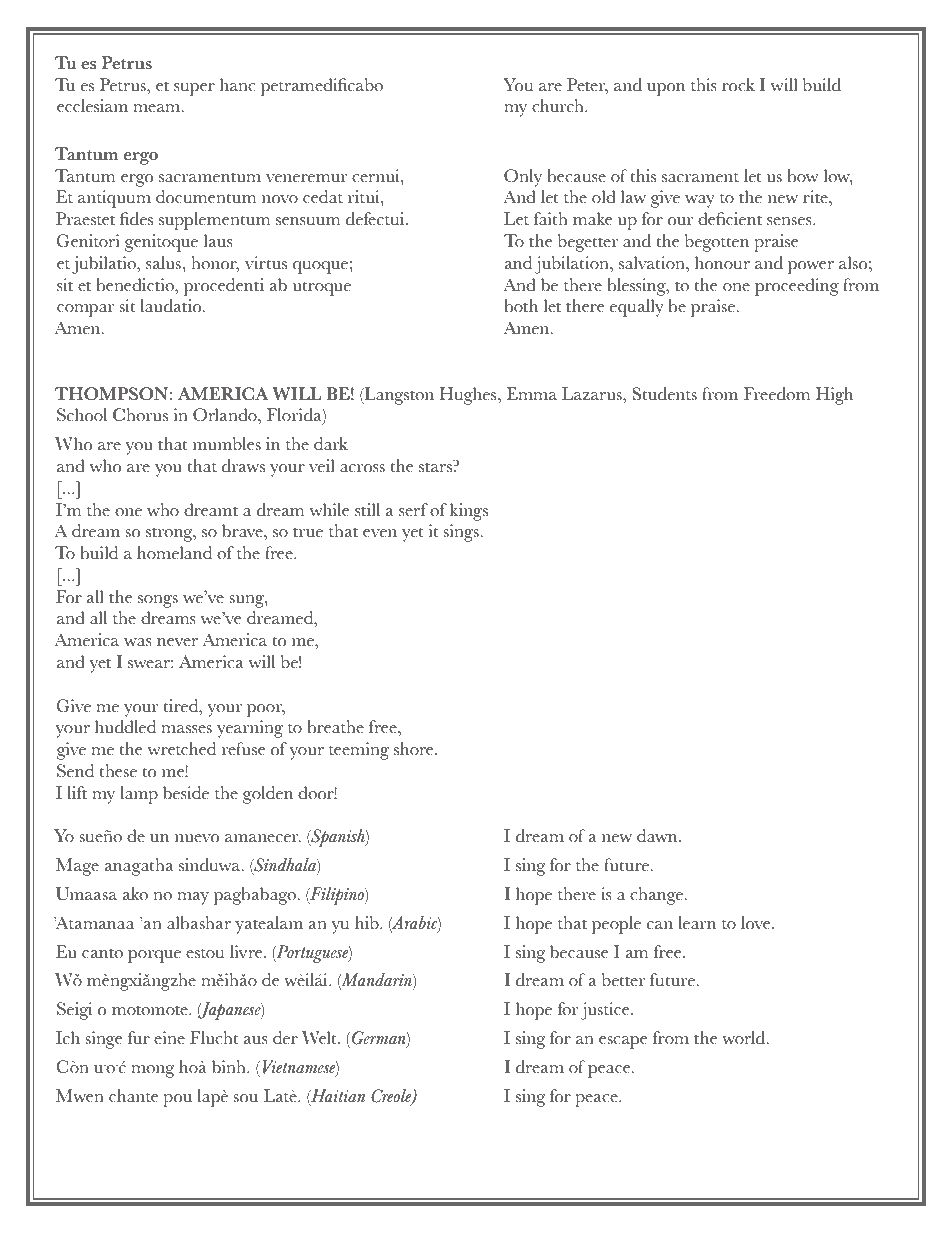 The width and height of the screenshot is (952, 1233). I want to click on songs, so click(158, 601).
